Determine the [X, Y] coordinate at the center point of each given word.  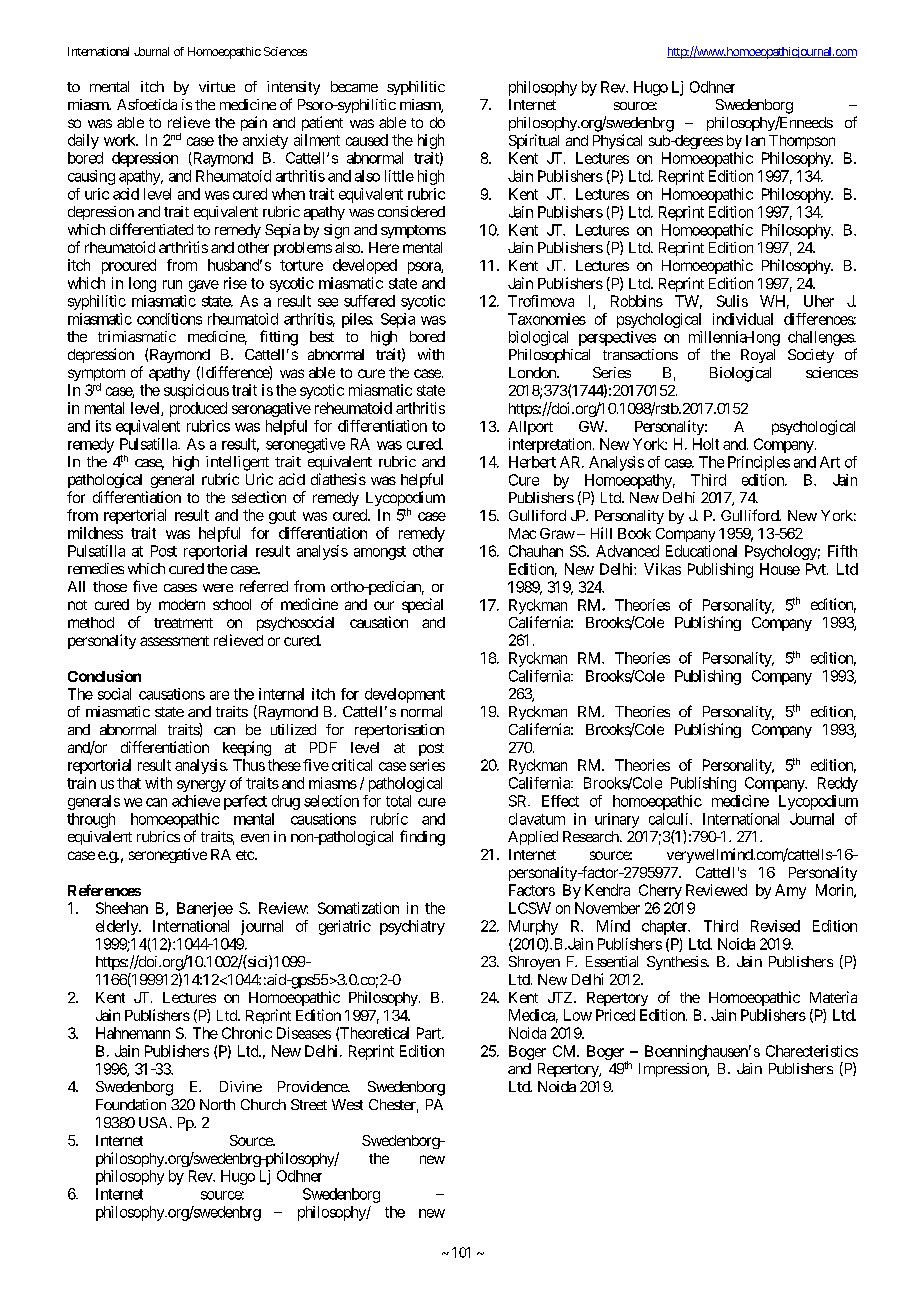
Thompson [802, 142]
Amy [790, 891]
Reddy [838, 784]
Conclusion [104, 676]
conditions [169, 319]
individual [743, 319]
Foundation [131, 1104]
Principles [759, 463]
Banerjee [205, 909]
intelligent [237, 463]
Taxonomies [547, 319]
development [405, 695]
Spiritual [534, 141]
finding [422, 838]
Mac [522, 533]
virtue [217, 86]
